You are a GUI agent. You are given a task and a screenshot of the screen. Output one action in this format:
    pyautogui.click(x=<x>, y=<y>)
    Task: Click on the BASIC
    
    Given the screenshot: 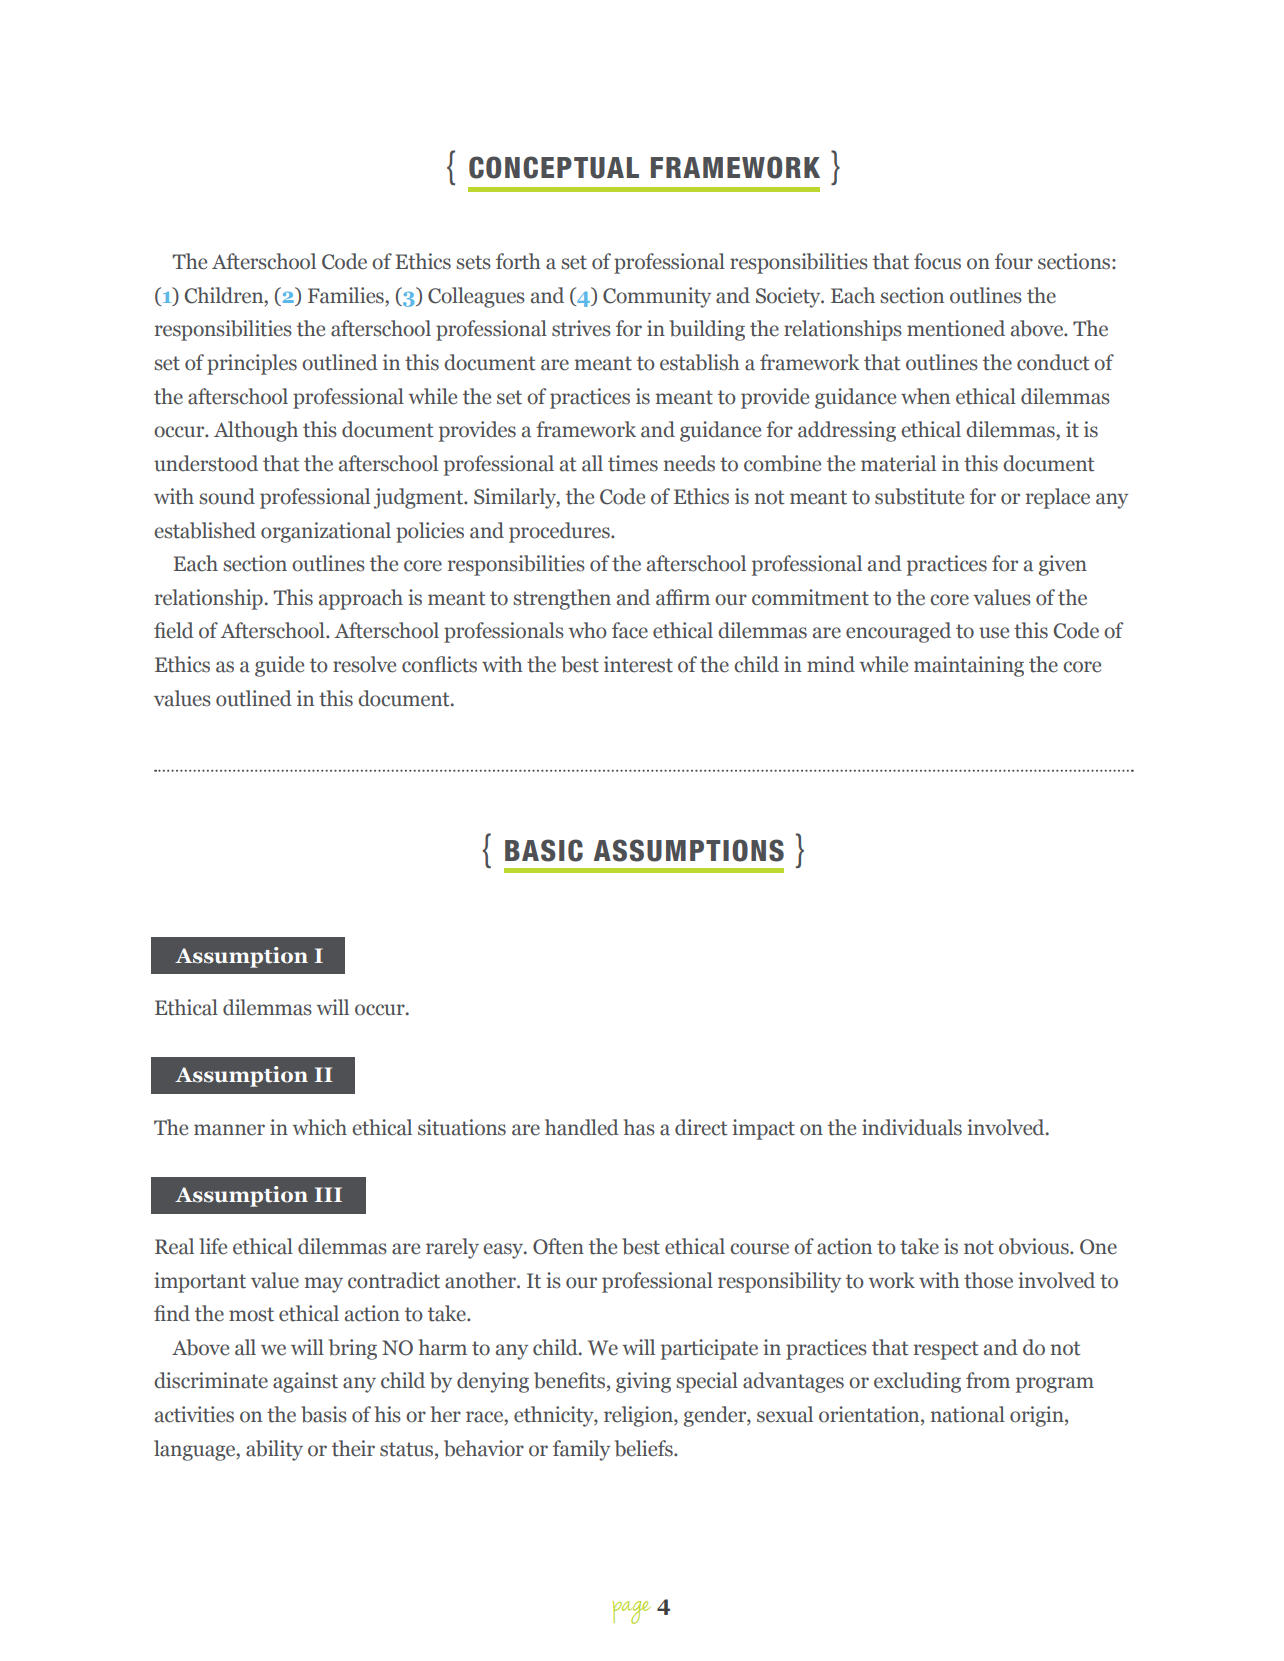 What is the action you would take?
    pyautogui.click(x=544, y=850)
